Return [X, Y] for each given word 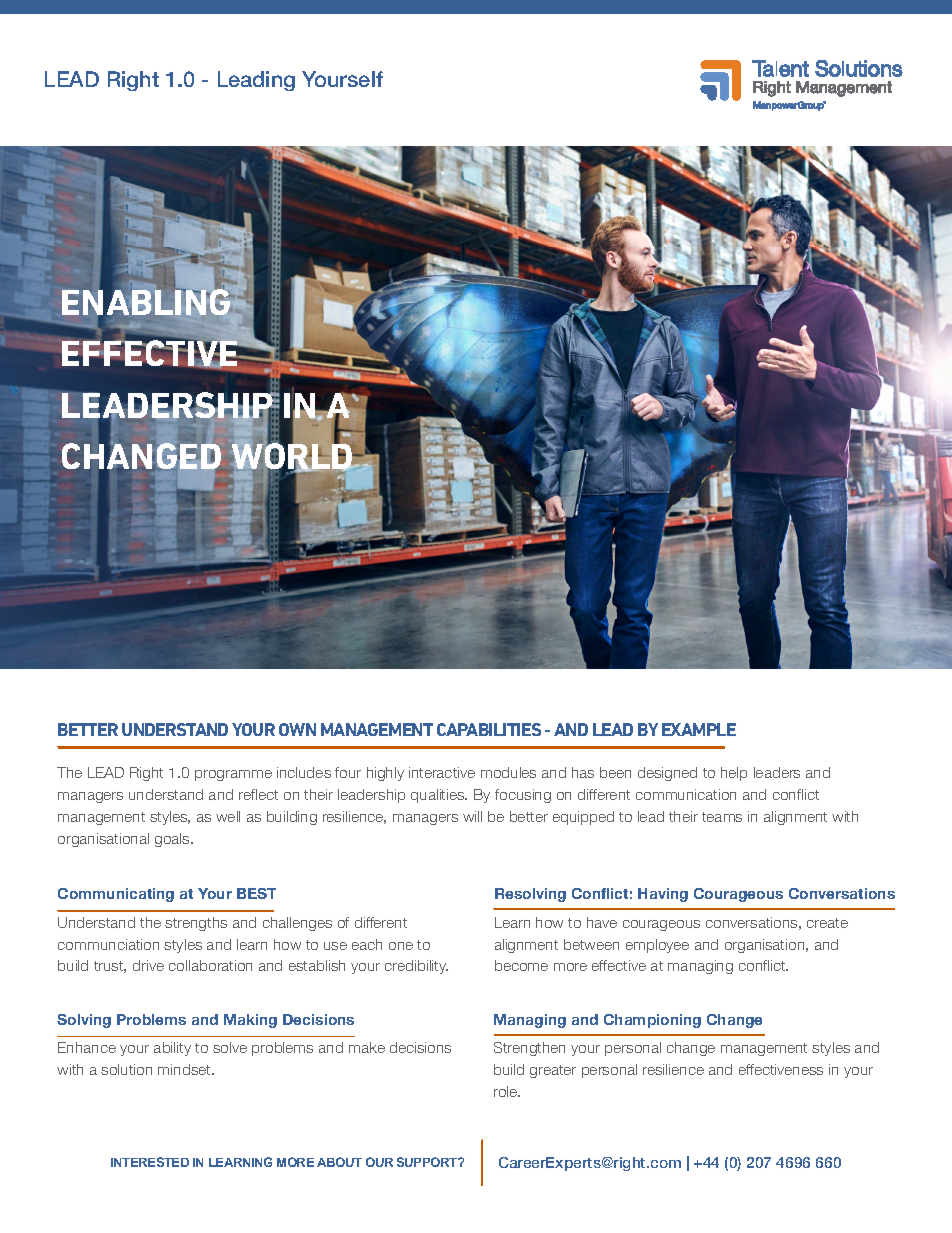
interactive [442, 772]
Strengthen [529, 1049]
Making [250, 1021]
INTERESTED [150, 1162]
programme [233, 775]
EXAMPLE [699, 729]
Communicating [116, 895]
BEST [256, 893]
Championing [652, 1021]
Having [663, 895]
